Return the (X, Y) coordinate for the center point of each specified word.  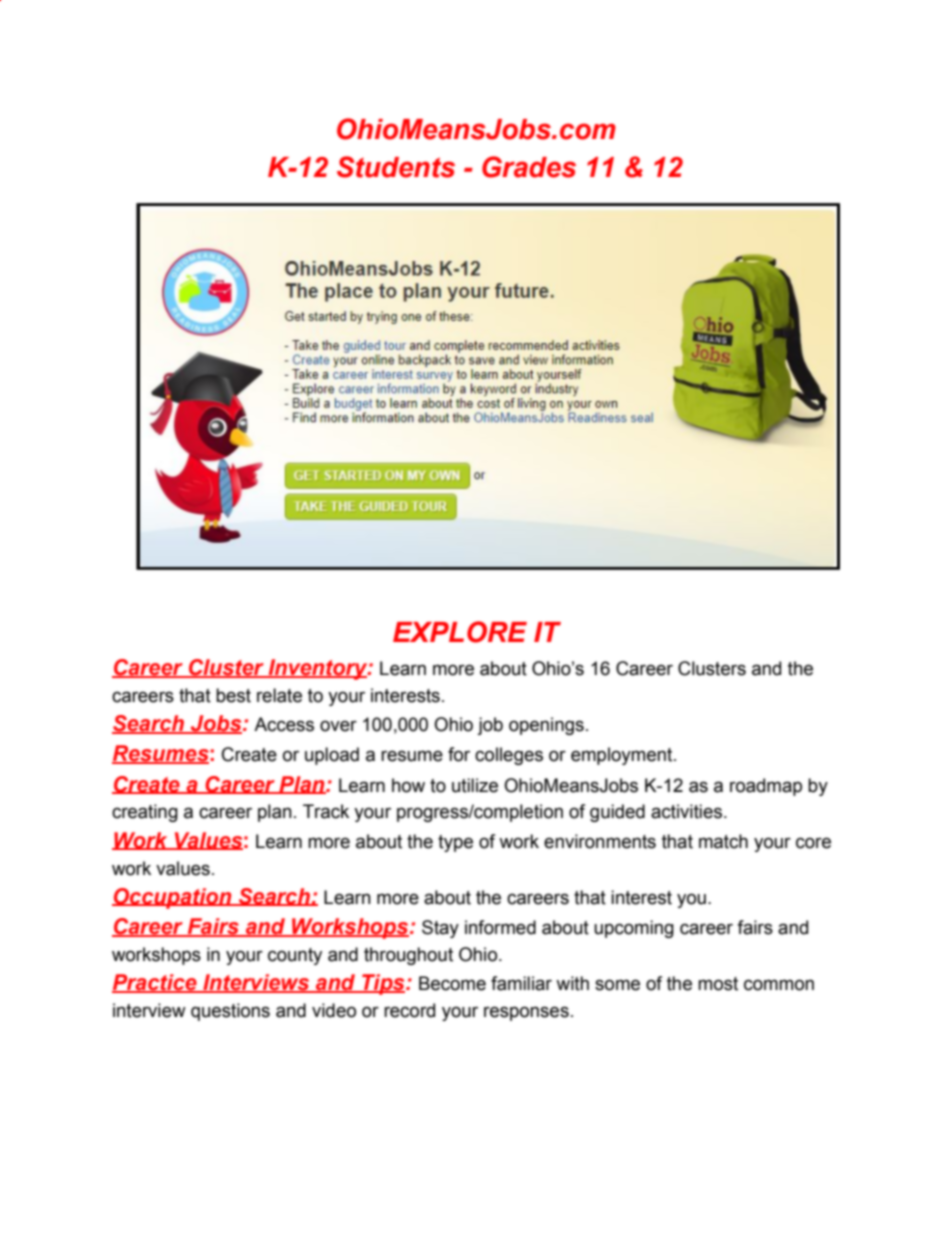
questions (230, 1012)
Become (452, 983)
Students (396, 167)
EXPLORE (460, 632)
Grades (529, 167)
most (718, 984)
